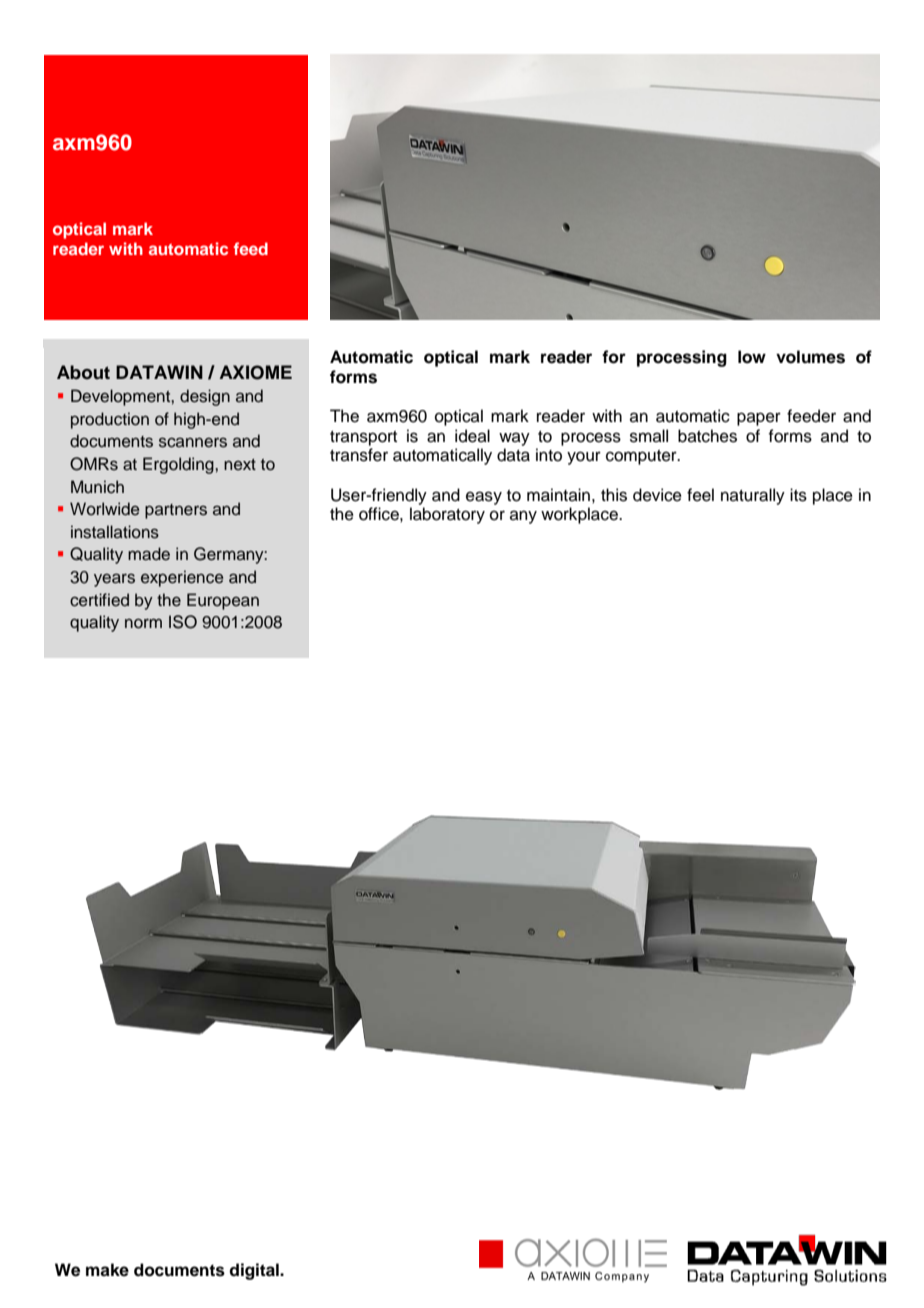  I want to click on naturally, so click(753, 496).
